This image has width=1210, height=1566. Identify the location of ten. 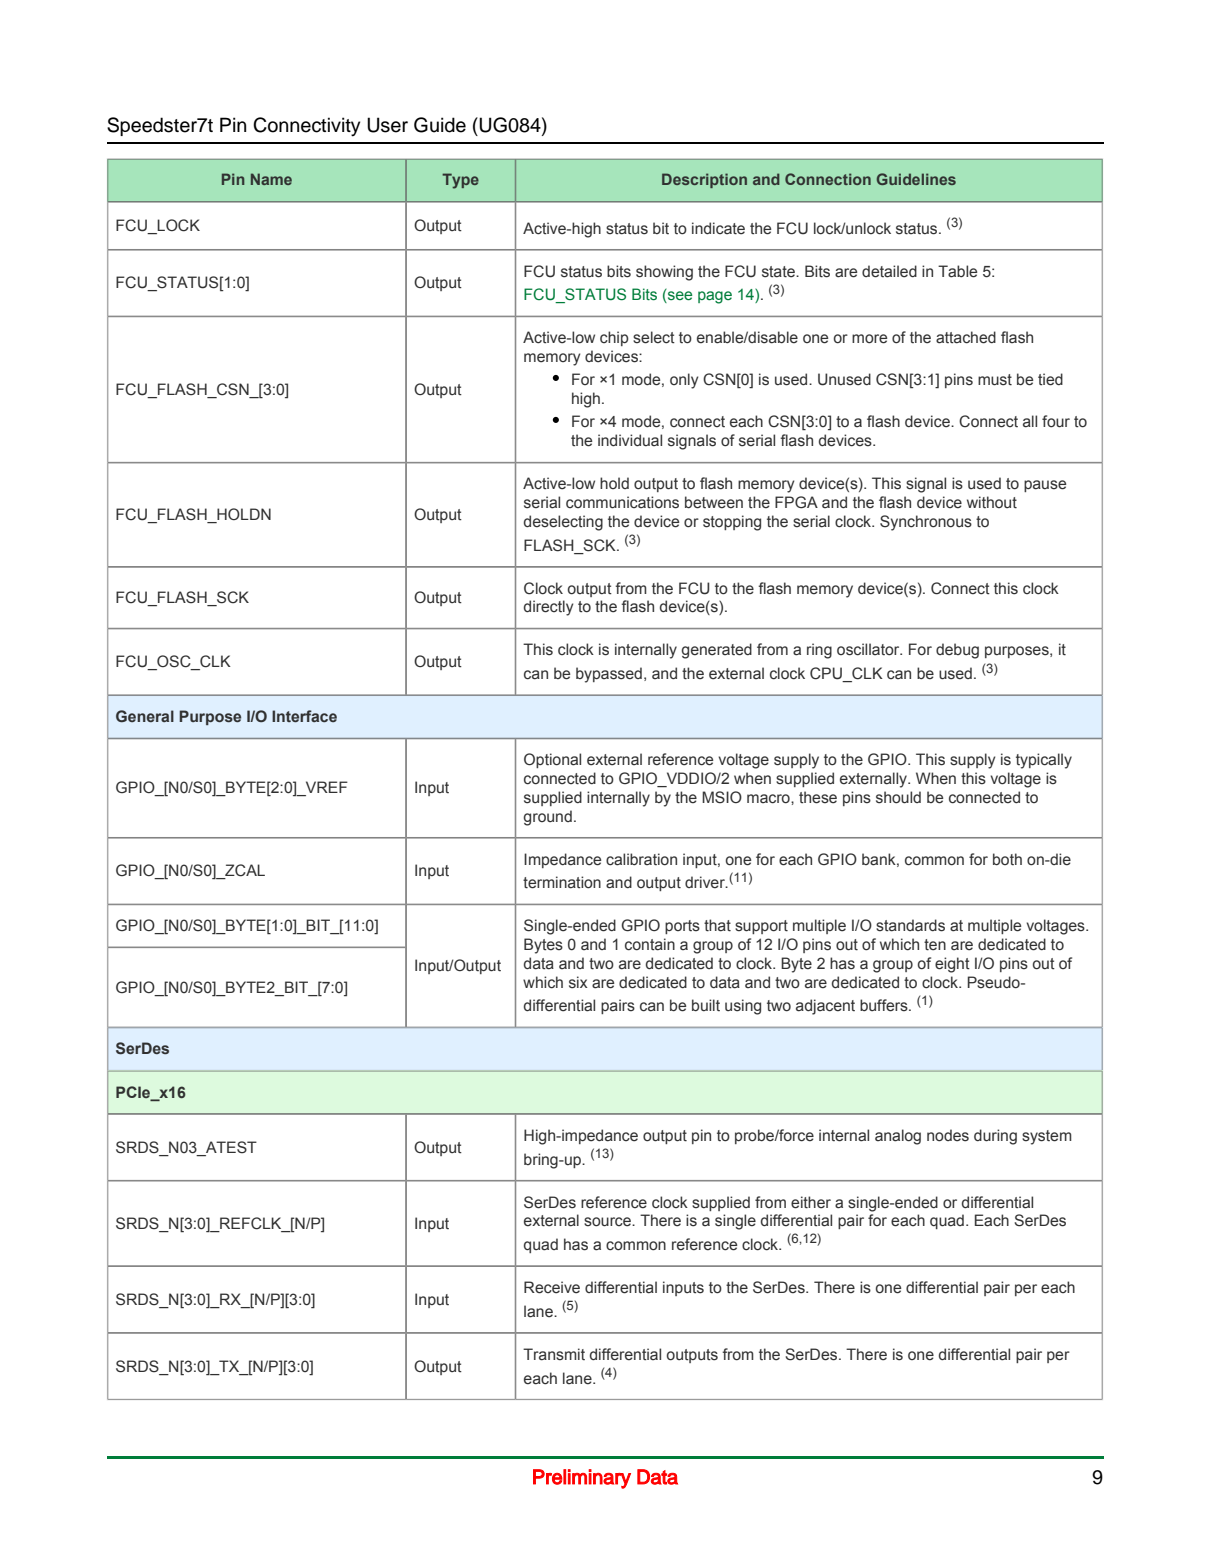
(935, 945).
